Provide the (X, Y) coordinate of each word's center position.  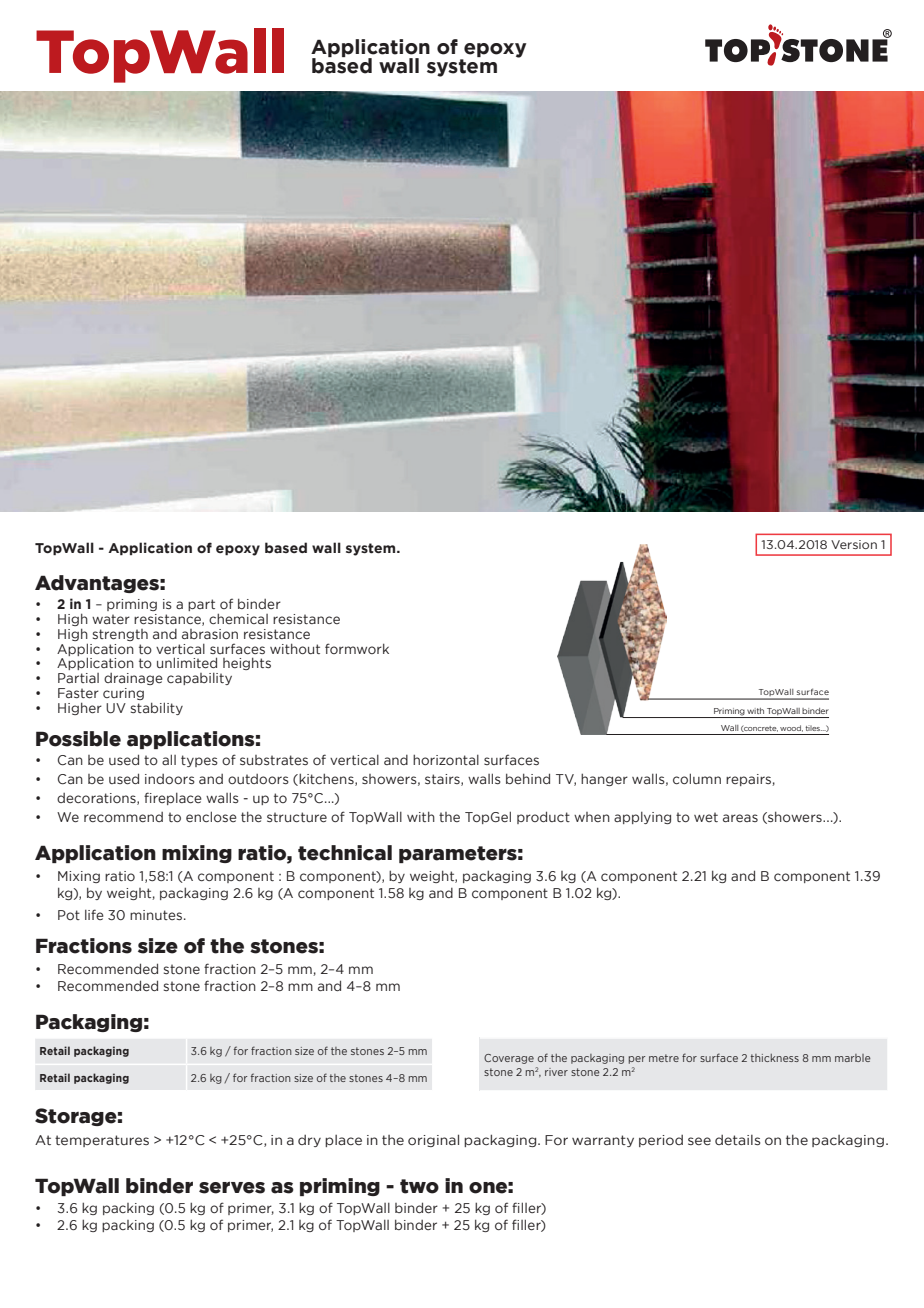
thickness (775, 1058)
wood (791, 728)
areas (740, 818)
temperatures (102, 1141)
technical (345, 853)
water (111, 619)
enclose (211, 816)
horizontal (446, 759)
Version (854, 544)
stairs (443, 780)
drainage (133, 679)
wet (706, 817)
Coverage (509, 1059)
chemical (238, 618)
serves (232, 1187)
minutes (156, 915)
